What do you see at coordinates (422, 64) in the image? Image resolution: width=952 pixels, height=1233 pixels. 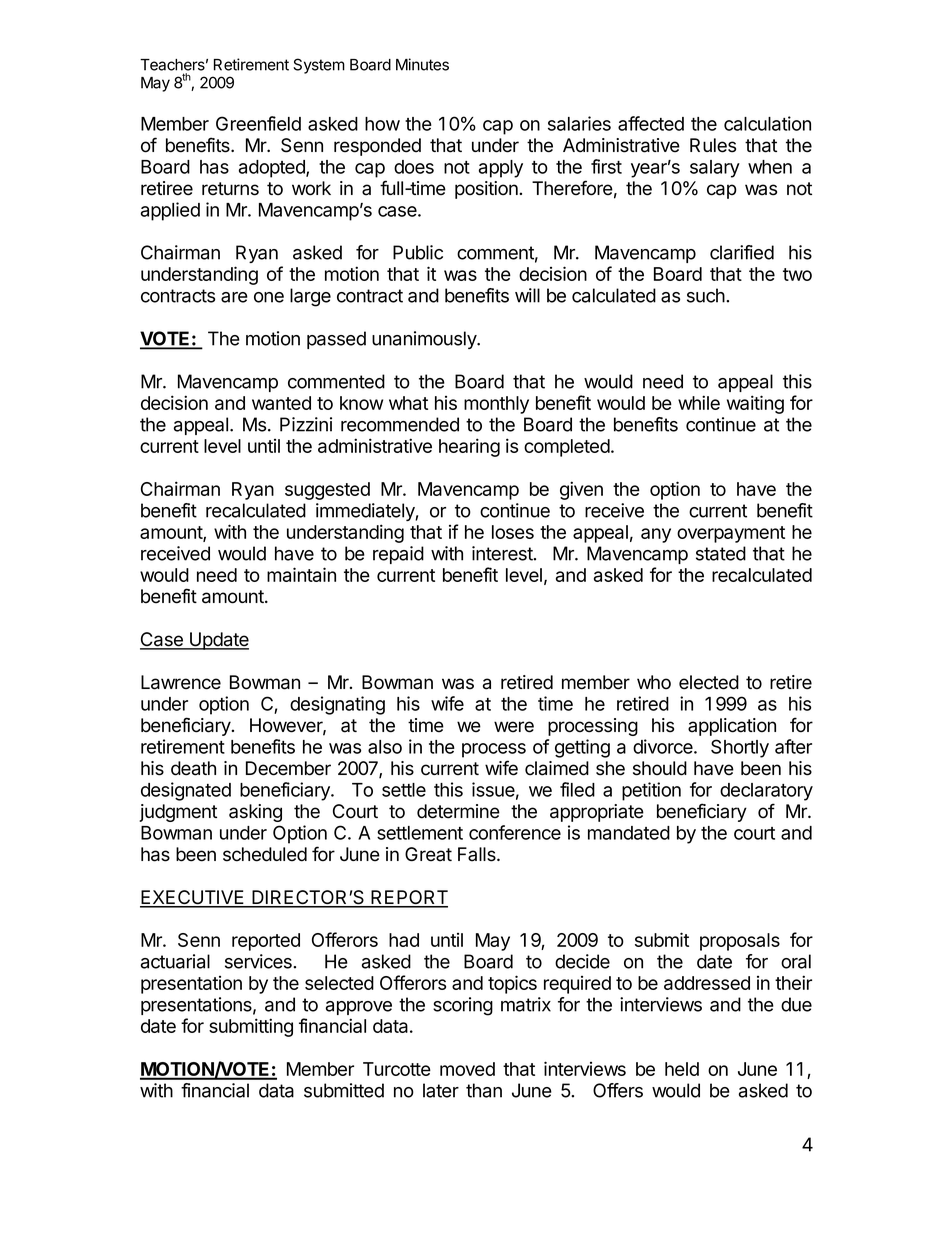 I see `Minutes` at bounding box center [422, 64].
